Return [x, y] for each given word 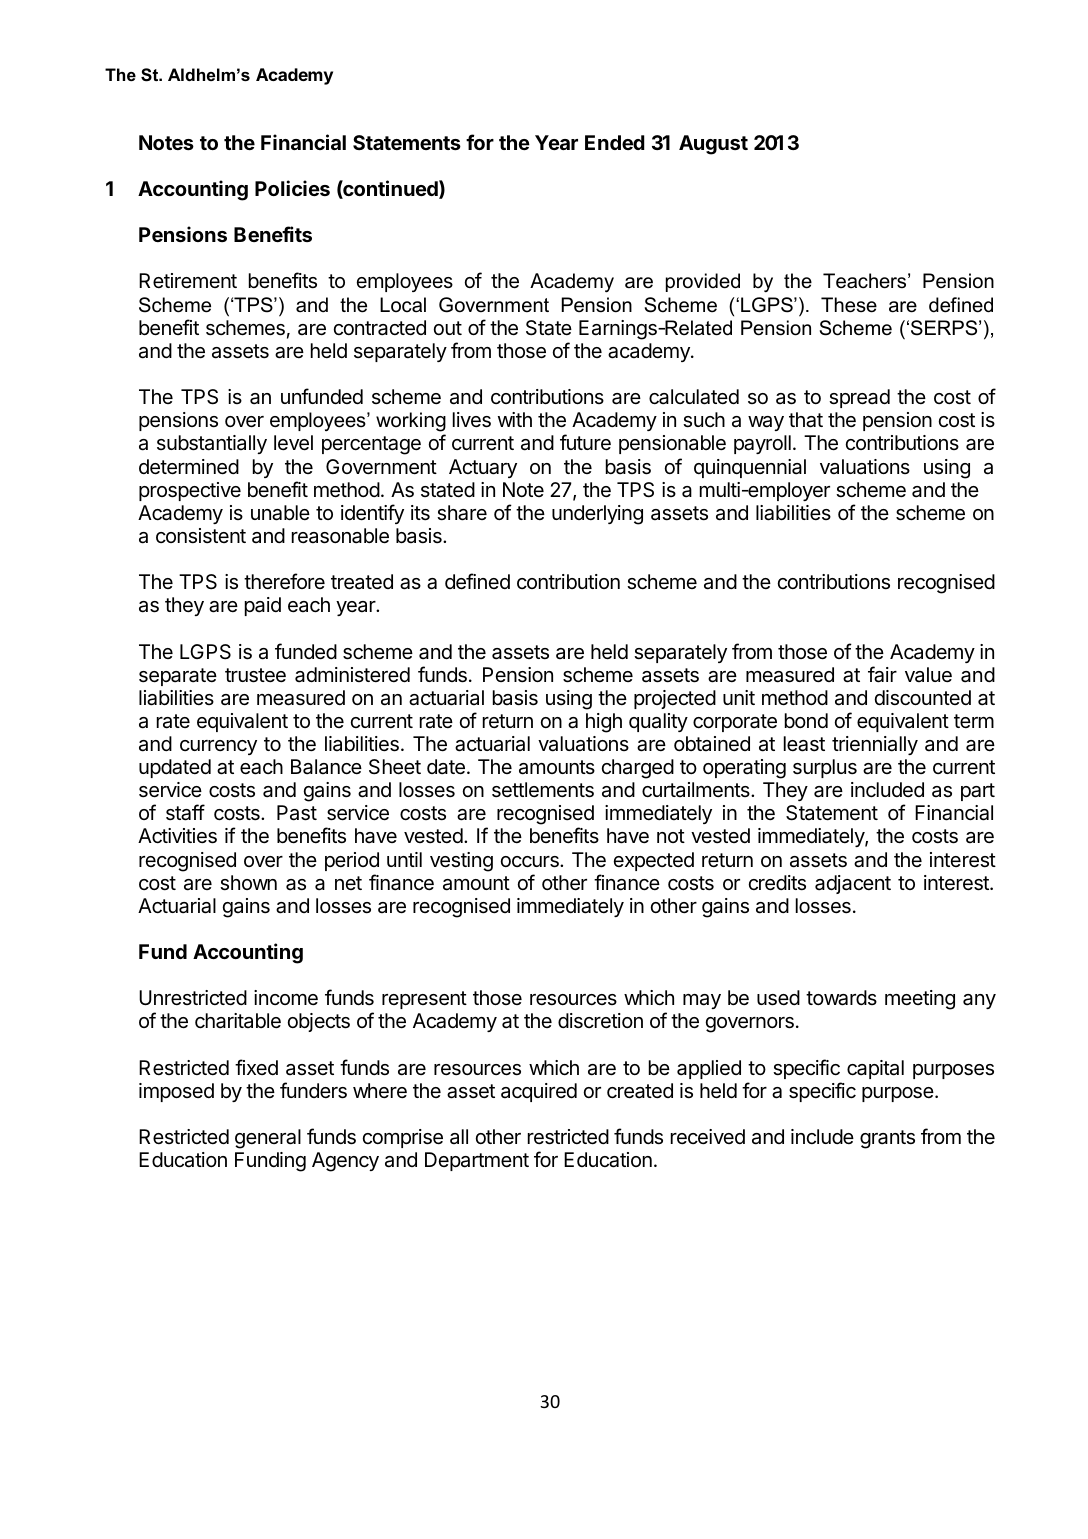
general [268, 1139]
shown [248, 883]
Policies [292, 188]
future [585, 442]
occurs [531, 862]
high [604, 723]
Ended [615, 142]
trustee [255, 675]
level [293, 443]
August [713, 145]
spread [859, 398]
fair [882, 674]
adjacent [853, 884]
